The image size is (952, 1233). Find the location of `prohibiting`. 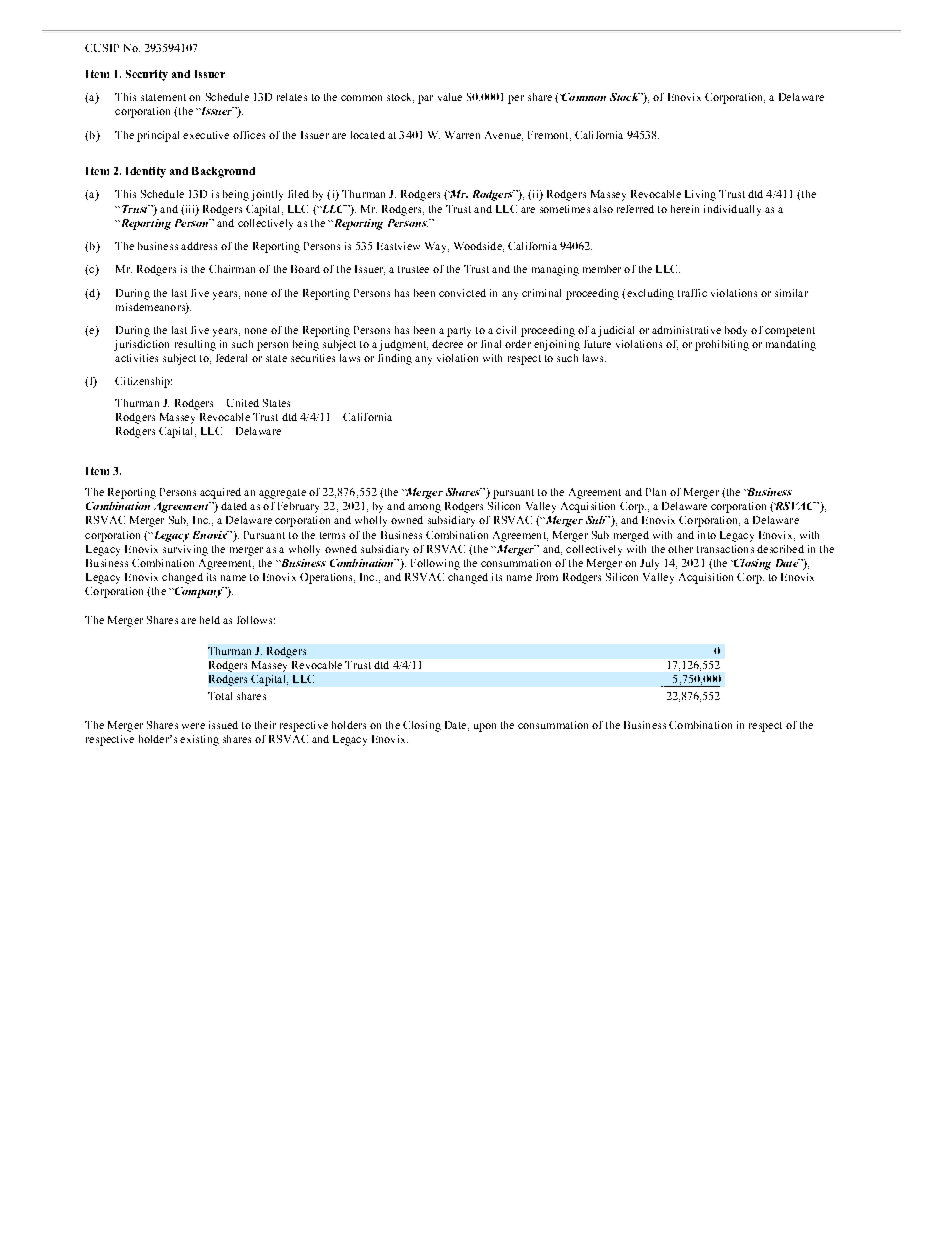

prohibiting is located at coordinates (722, 345).
